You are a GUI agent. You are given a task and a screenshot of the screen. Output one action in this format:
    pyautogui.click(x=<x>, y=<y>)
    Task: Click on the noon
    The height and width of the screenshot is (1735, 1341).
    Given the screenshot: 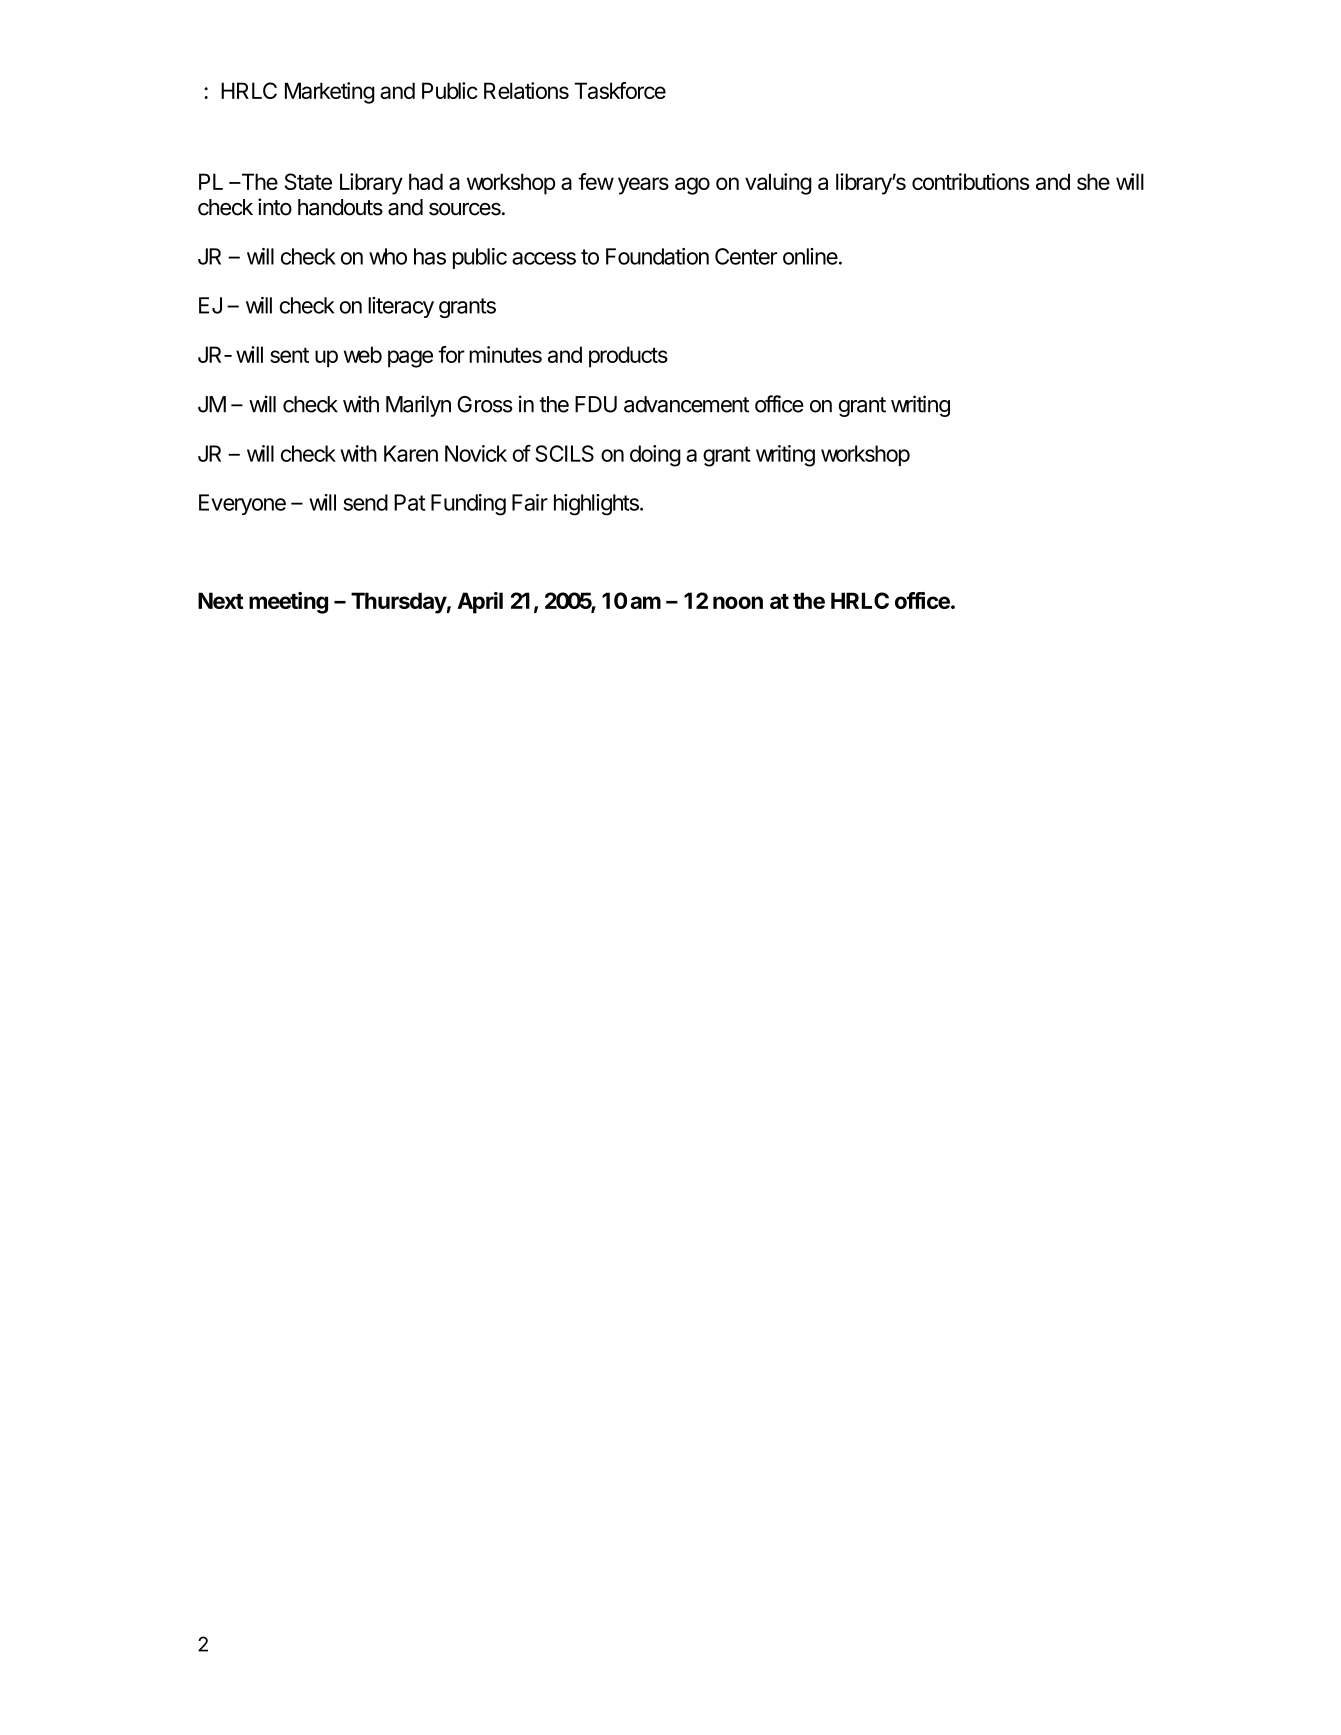 What is the action you would take?
    pyautogui.click(x=738, y=602)
